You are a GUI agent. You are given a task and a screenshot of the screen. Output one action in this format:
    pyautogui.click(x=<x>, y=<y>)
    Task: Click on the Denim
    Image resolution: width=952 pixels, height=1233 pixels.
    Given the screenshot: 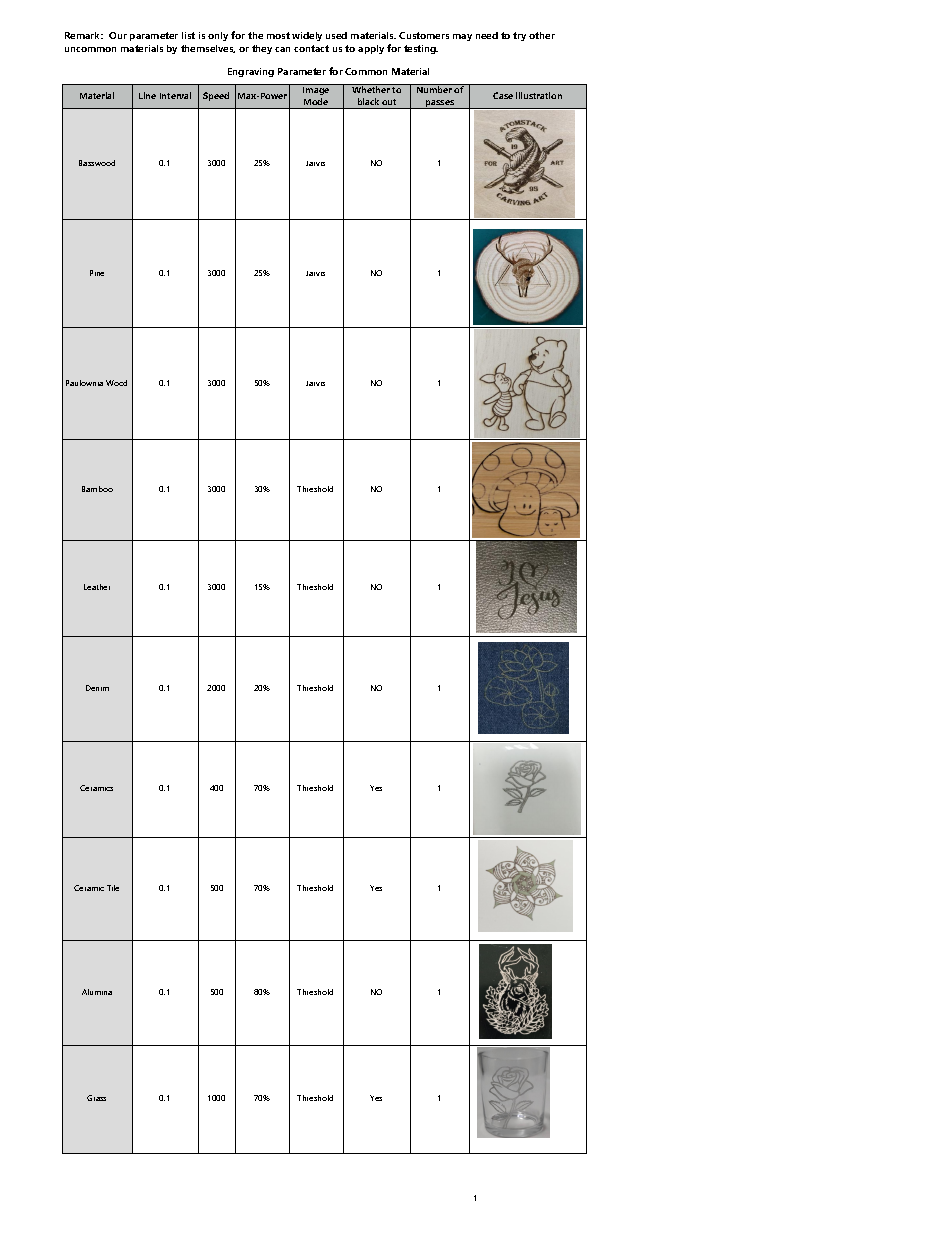 What is the action you would take?
    pyautogui.click(x=97, y=688)
